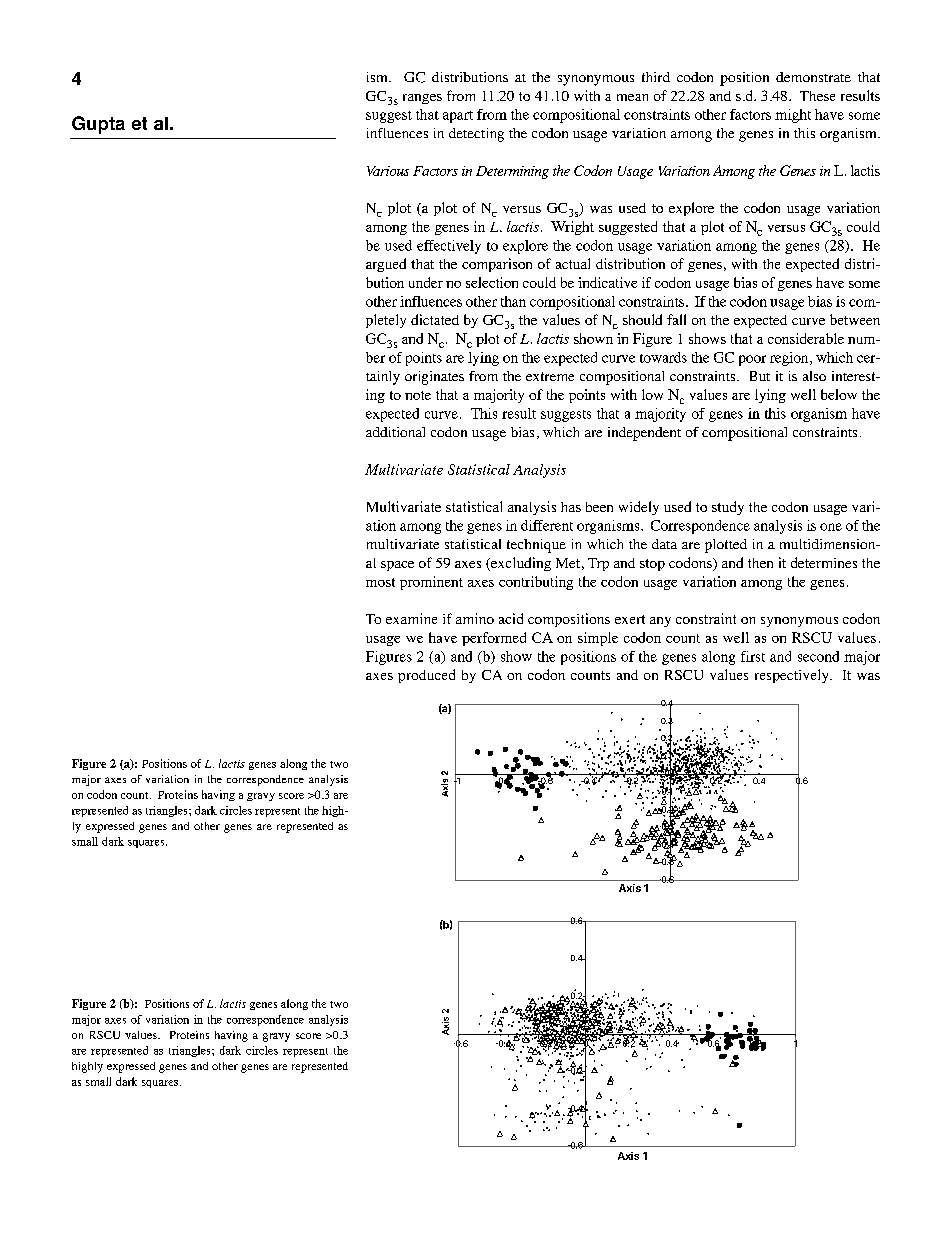 The image size is (952, 1233). What do you see at coordinates (817, 96) in the page?
I see `These` at bounding box center [817, 96].
